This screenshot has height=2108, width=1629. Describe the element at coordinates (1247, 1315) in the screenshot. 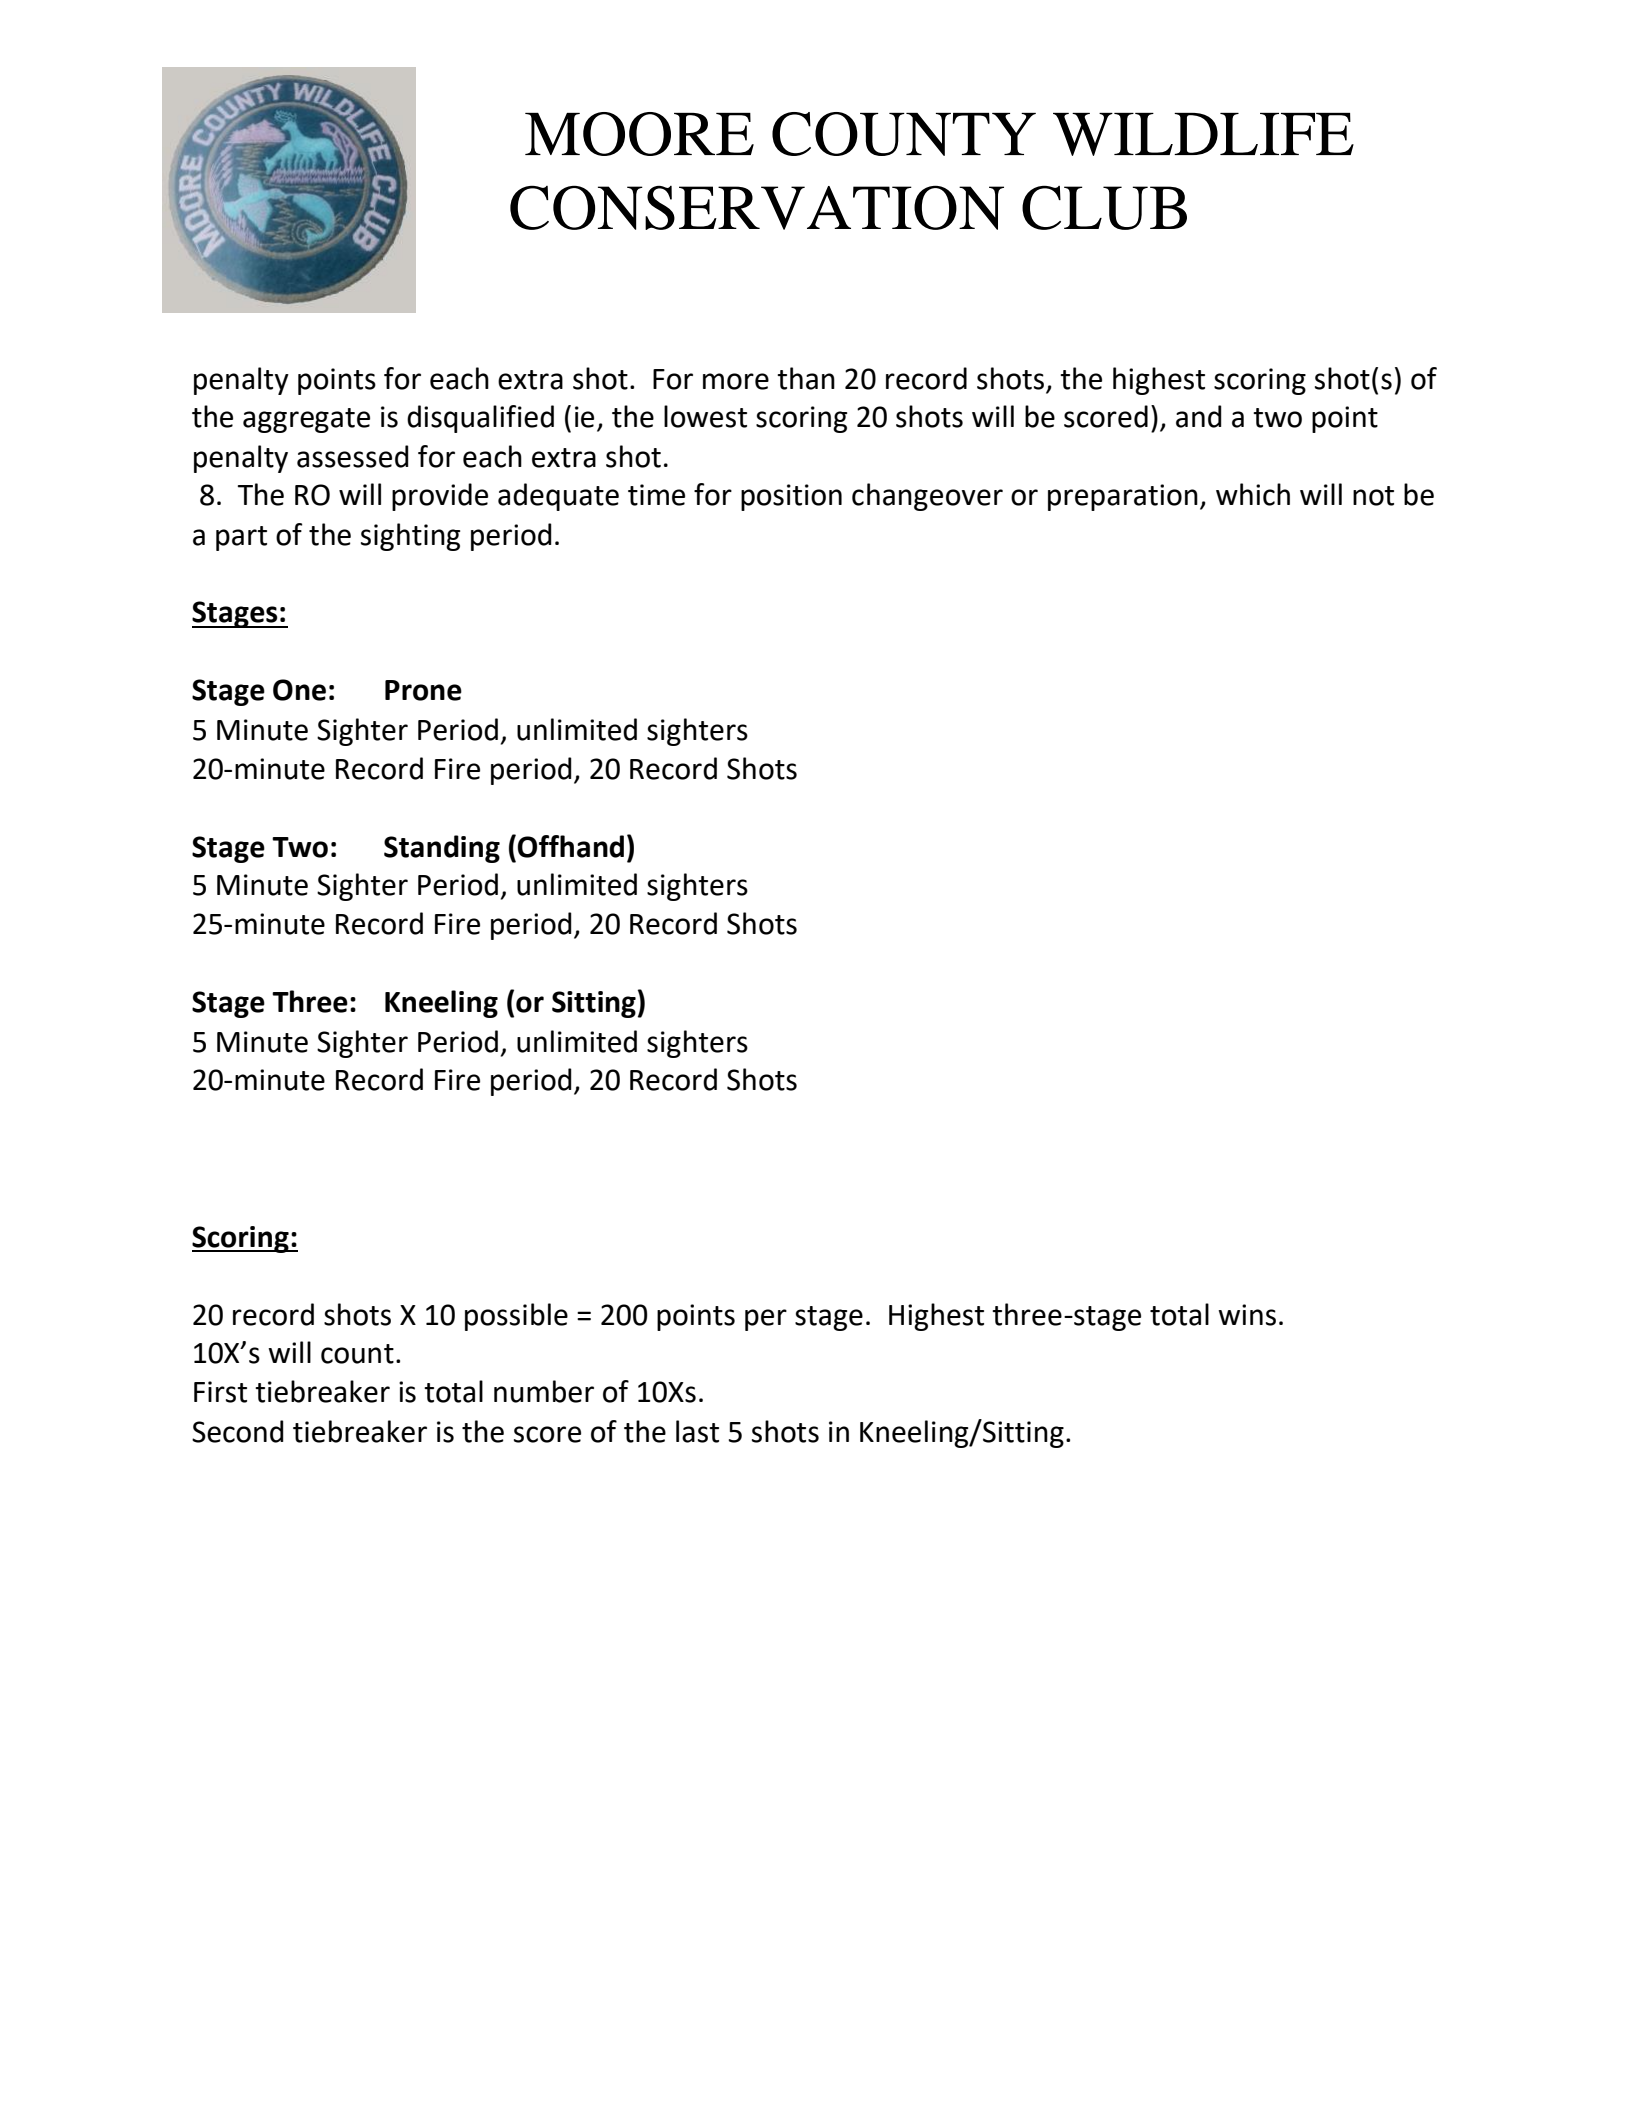

I see `wins` at that location.
